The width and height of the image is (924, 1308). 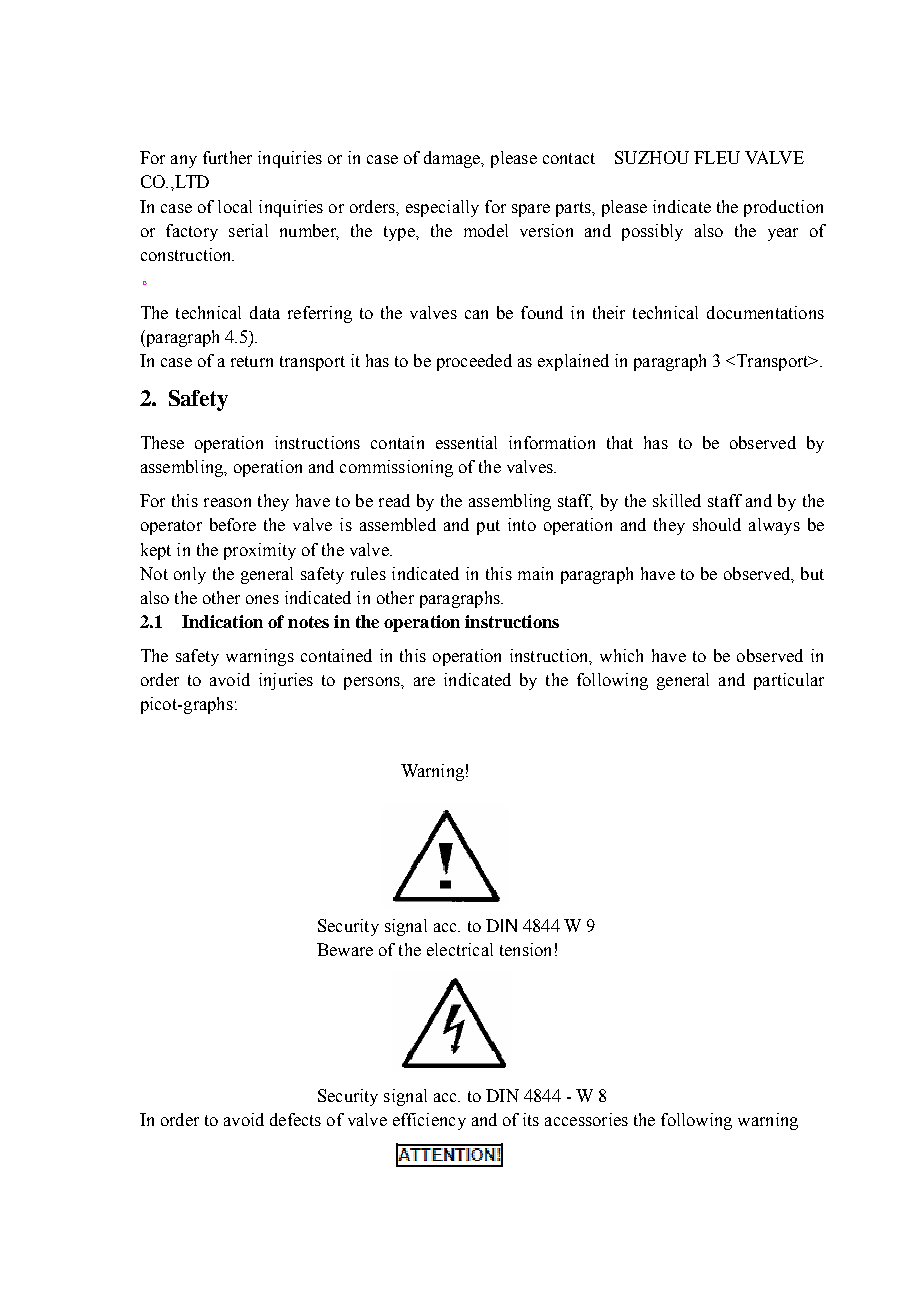 I want to click on put, so click(x=488, y=527).
